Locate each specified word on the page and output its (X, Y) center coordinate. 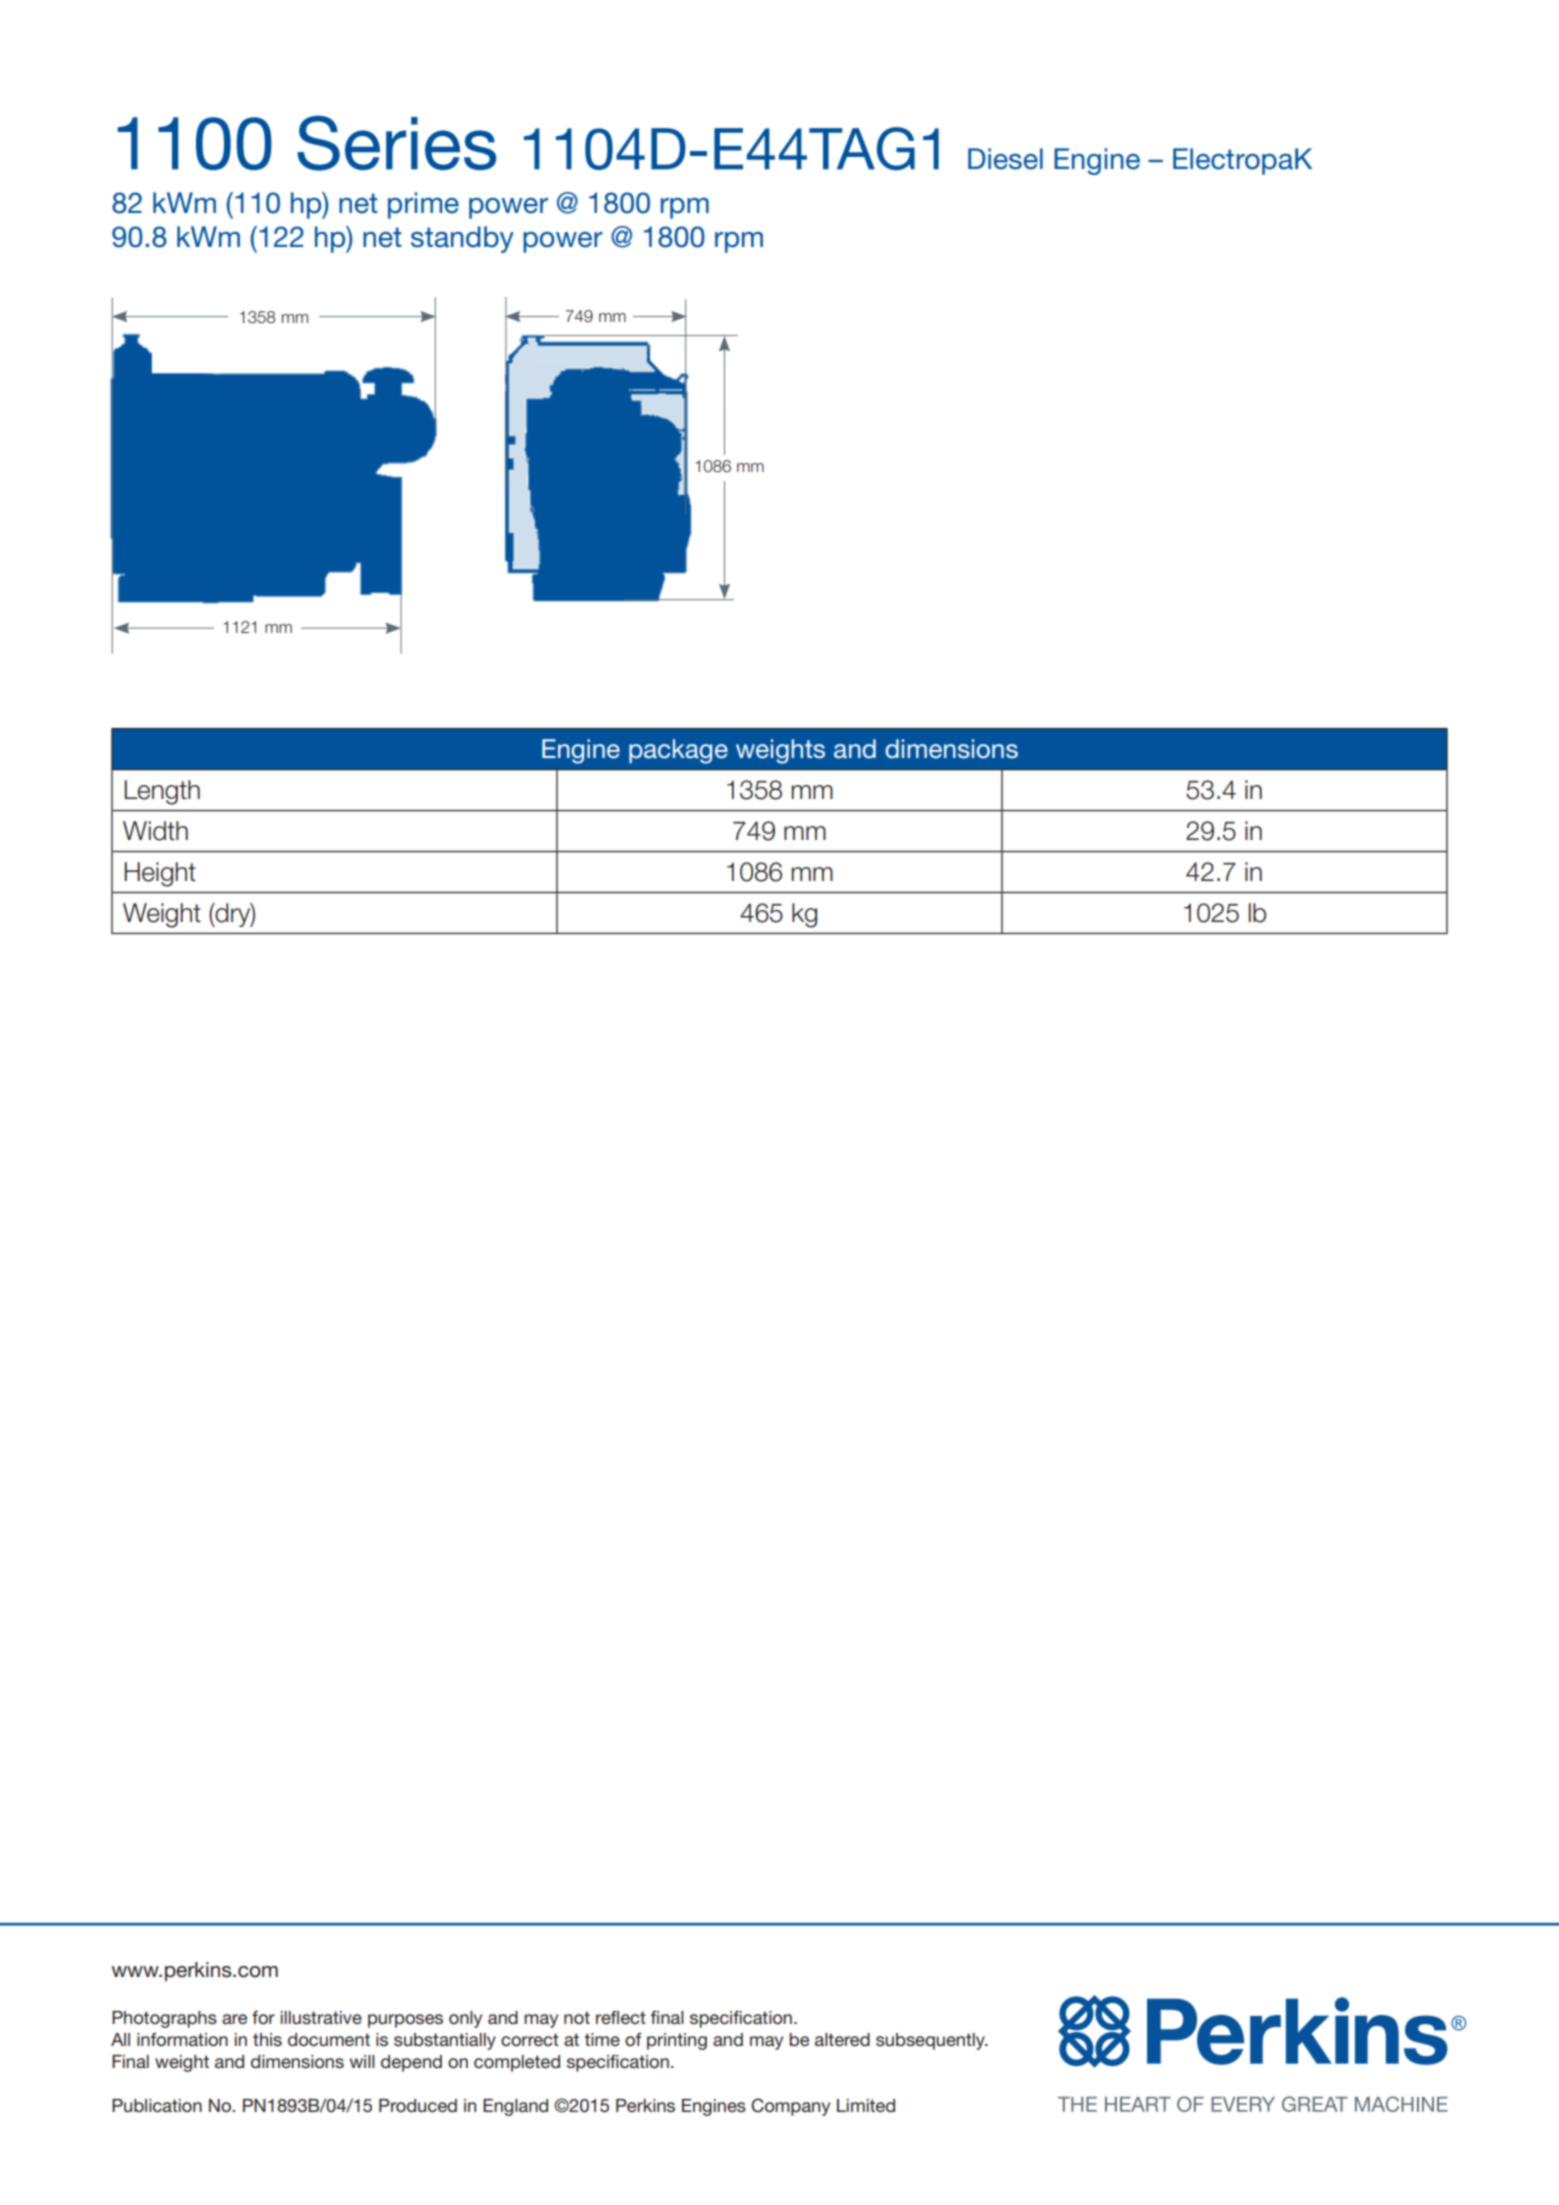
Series (396, 143)
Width (155, 831)
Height (160, 874)
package (678, 751)
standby (462, 239)
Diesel (1005, 159)
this (267, 2039)
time (602, 2039)
